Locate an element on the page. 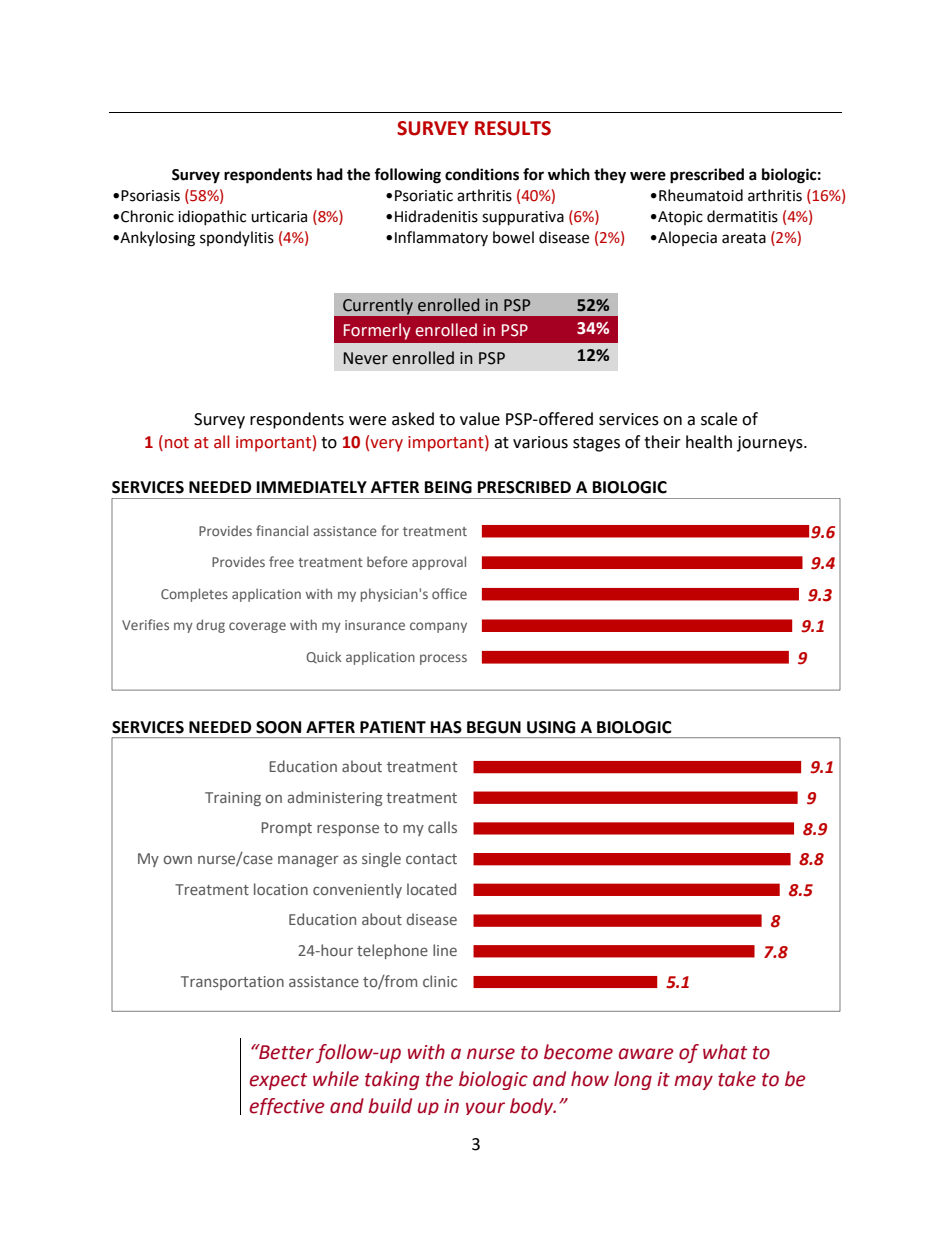  expect is located at coordinates (278, 1081).
